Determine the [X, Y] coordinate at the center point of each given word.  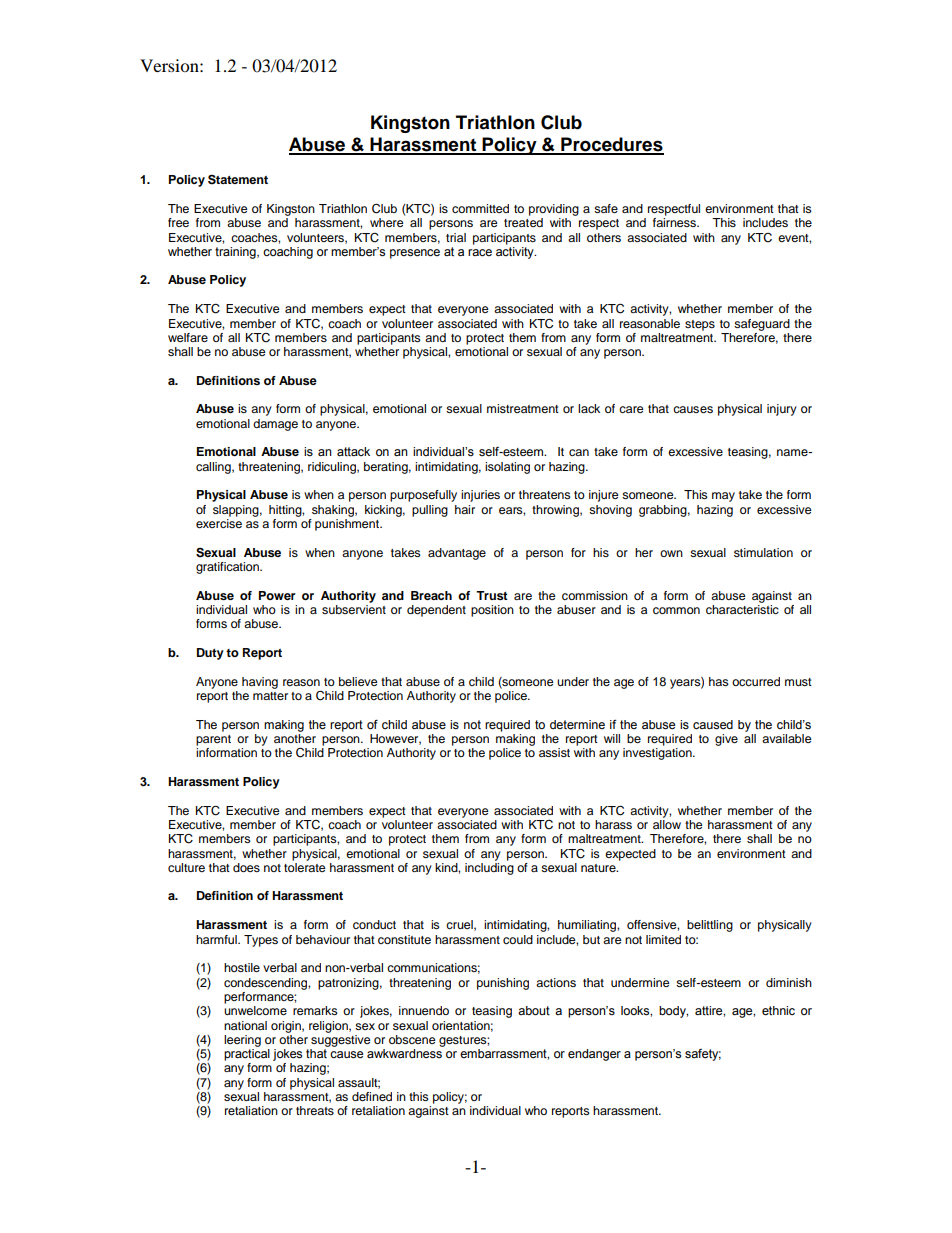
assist [554, 752]
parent [213, 740]
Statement [238, 179]
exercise [219, 523]
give [726, 740]
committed [480, 208]
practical [247, 1055]
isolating [507, 468]
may [723, 497]
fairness [675, 222]
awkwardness [404, 1054]
